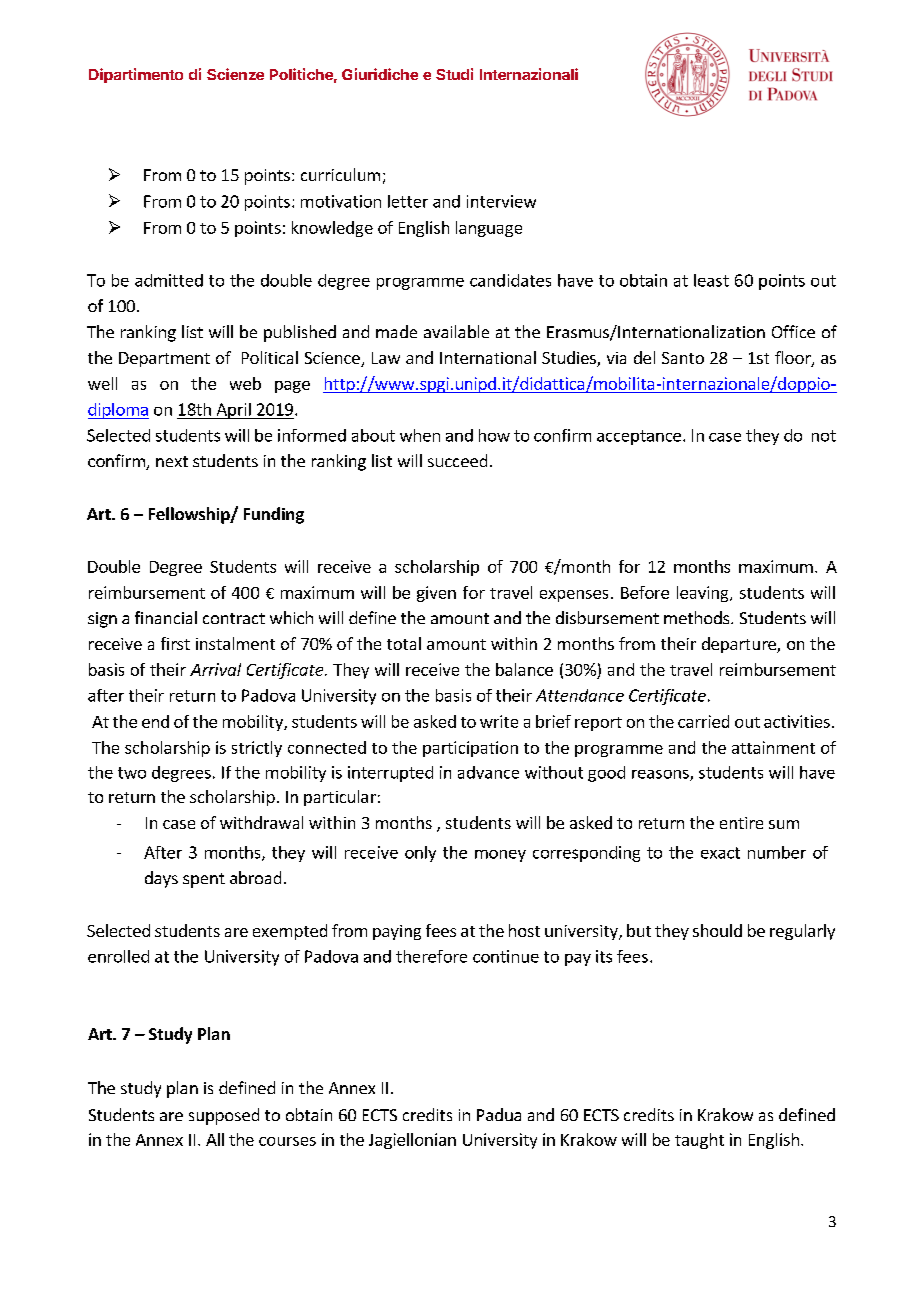  What do you see at coordinates (175, 643) in the image?
I see `first` at bounding box center [175, 643].
